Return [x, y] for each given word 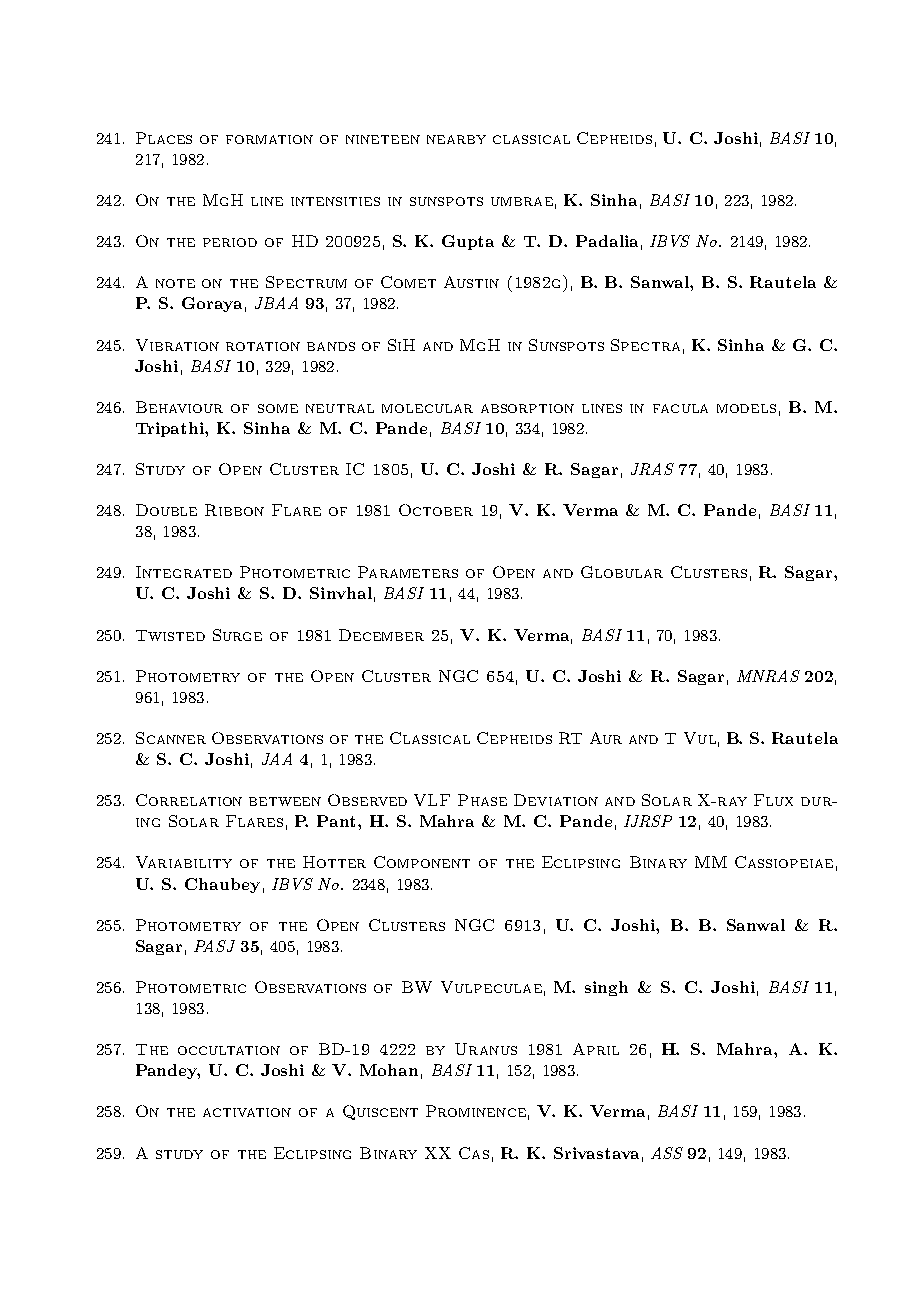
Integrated [184, 572]
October [436, 510]
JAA [277, 759]
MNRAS [768, 676]
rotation [263, 346]
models [746, 408]
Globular [622, 572]
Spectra [645, 345]
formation [269, 139]
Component [422, 862]
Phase [482, 800]
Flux [773, 800]
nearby [456, 139]
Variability [184, 862]
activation [247, 1112]
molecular [427, 408]
